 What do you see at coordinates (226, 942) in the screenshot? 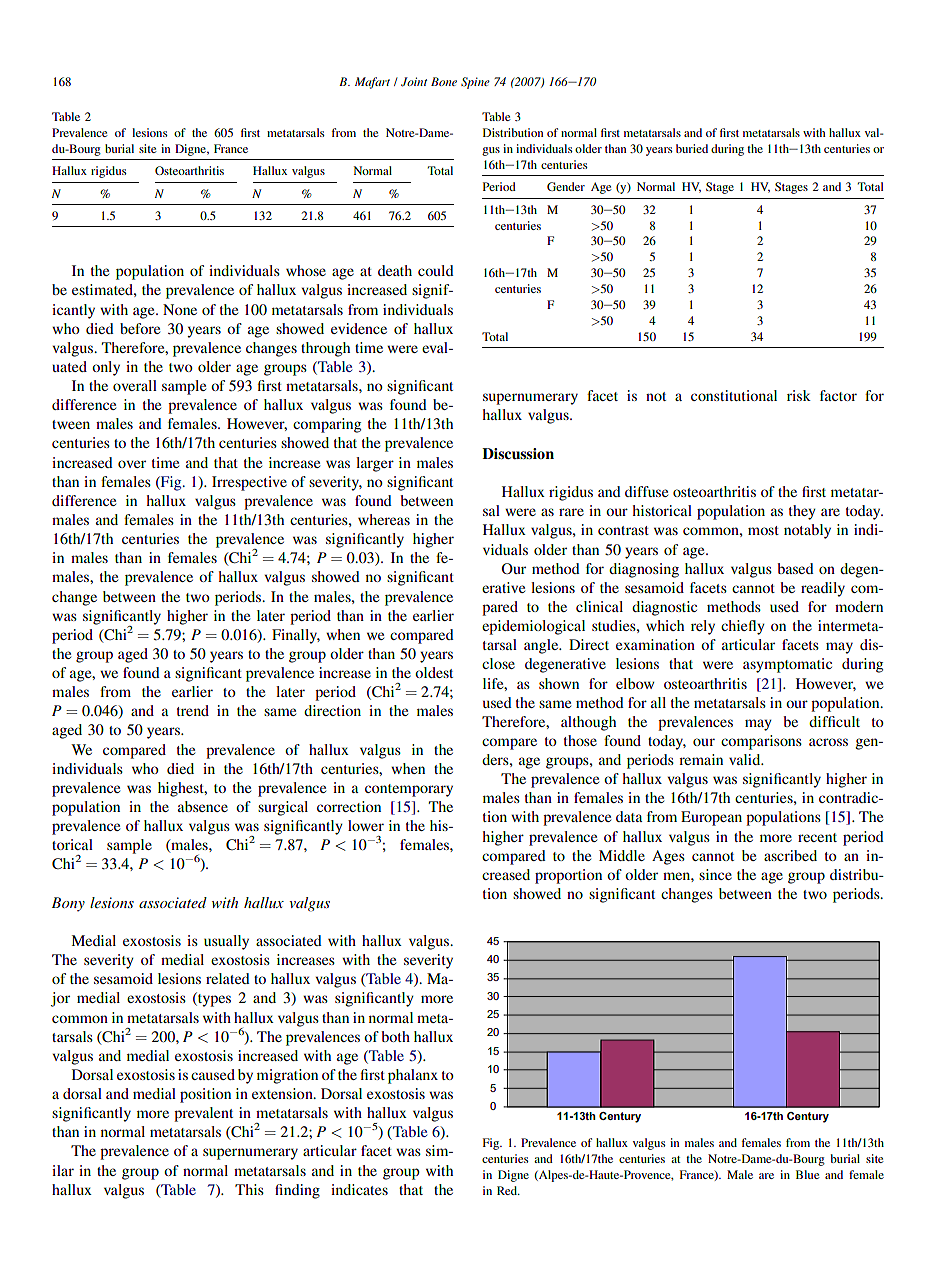
I see `usually` at bounding box center [226, 942].
